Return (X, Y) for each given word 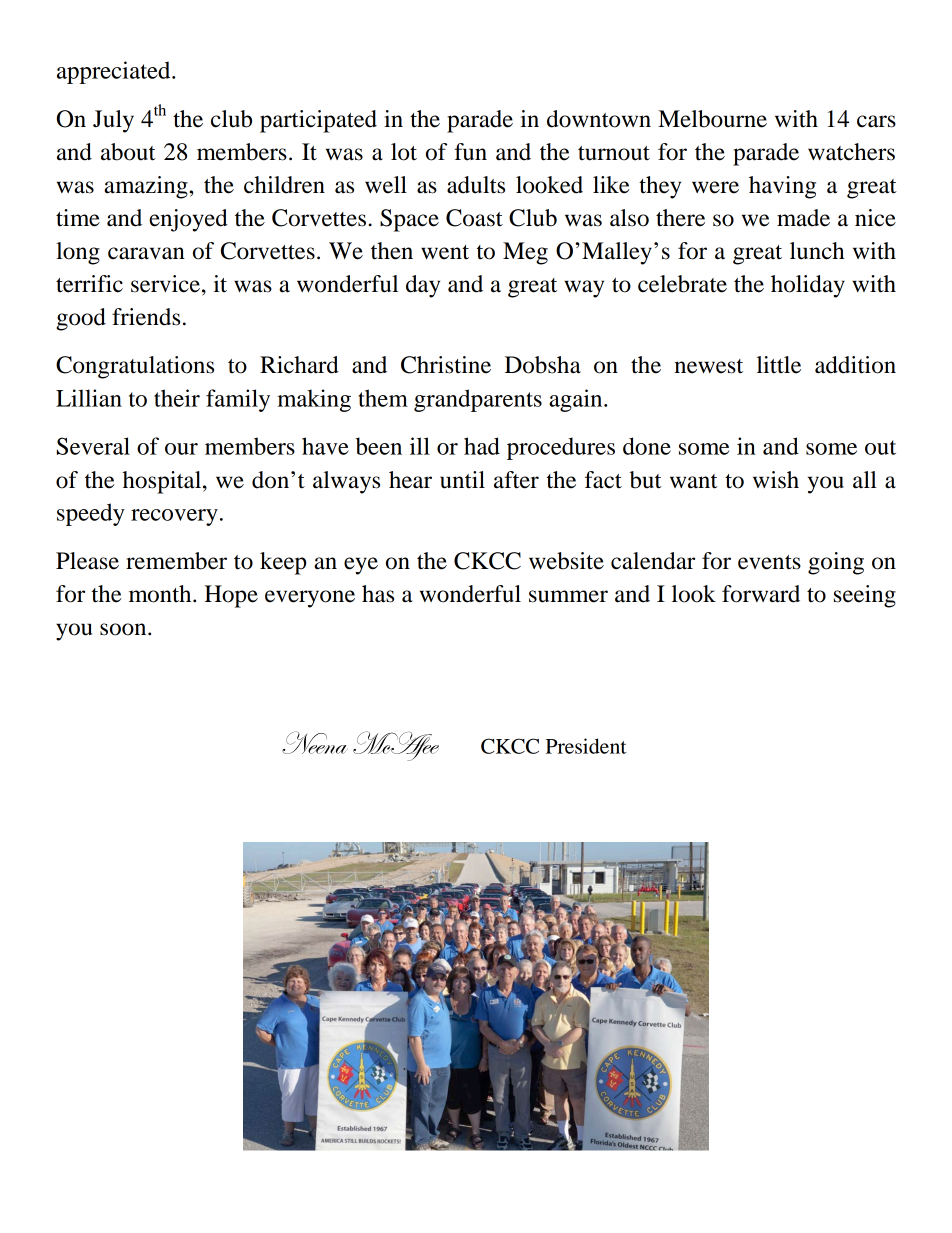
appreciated (115, 72)
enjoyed (188, 220)
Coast (474, 218)
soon (124, 629)
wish (776, 480)
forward (761, 594)
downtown (599, 119)
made (803, 218)
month (161, 594)
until (462, 480)
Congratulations (135, 367)
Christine (446, 365)
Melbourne (712, 119)
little (779, 365)
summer (568, 596)
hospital (163, 482)
